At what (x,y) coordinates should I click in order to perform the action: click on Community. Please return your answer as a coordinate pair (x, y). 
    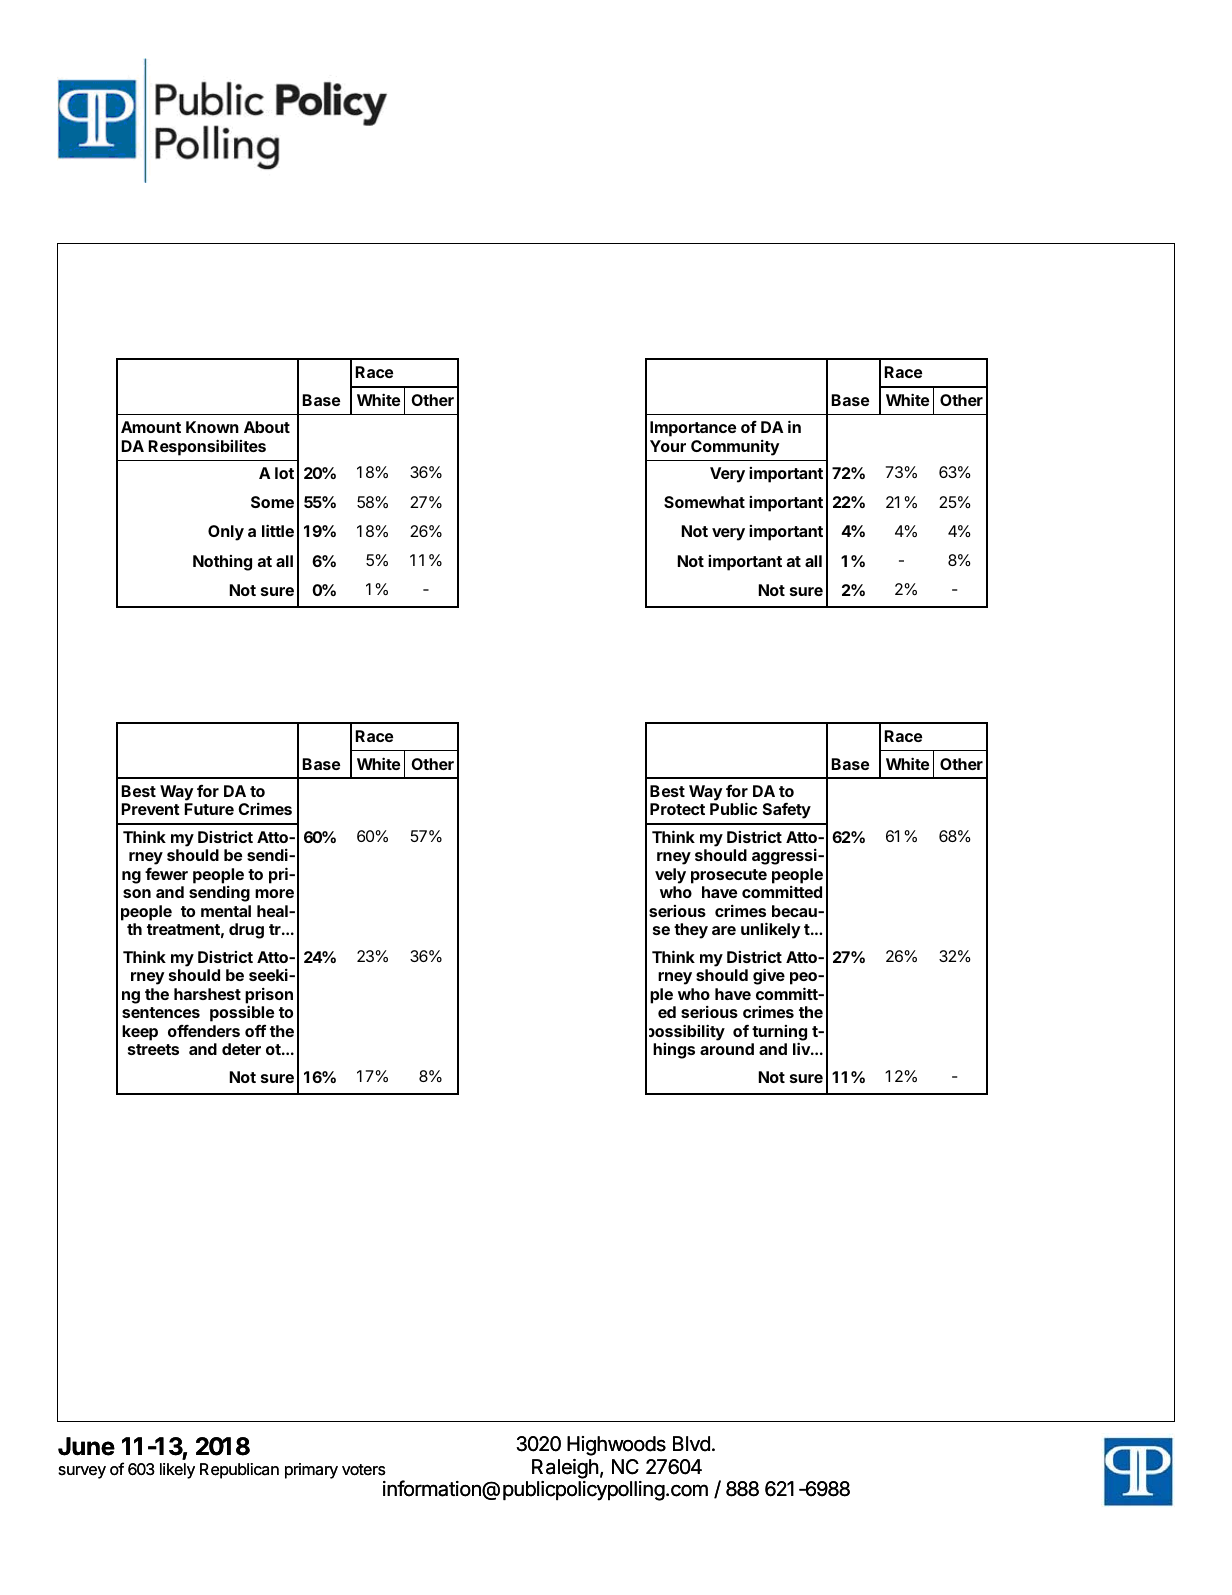
    Looking at the image, I should click on (735, 448).
